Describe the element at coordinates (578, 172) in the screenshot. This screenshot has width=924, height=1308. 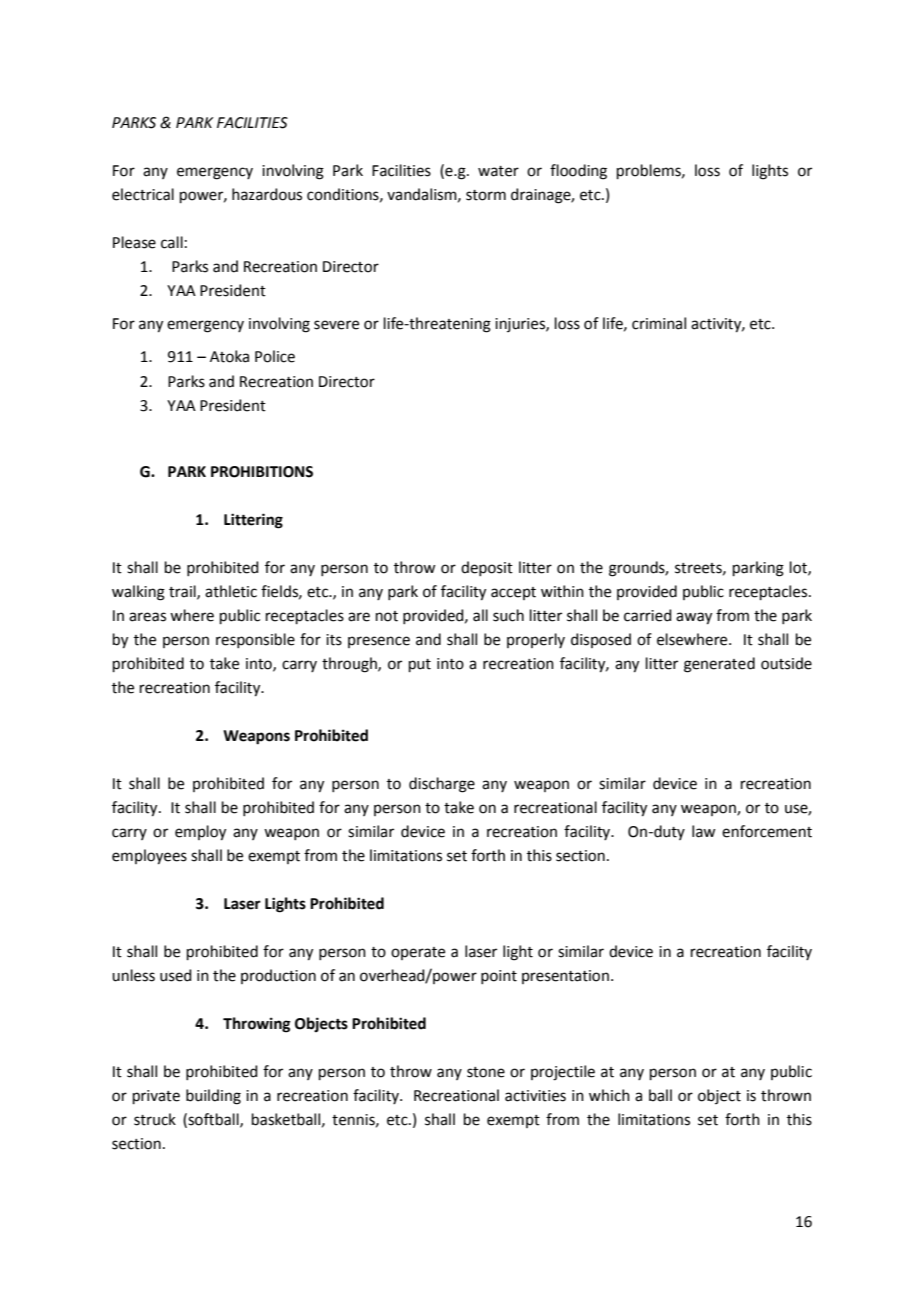
I see `flooding` at that location.
